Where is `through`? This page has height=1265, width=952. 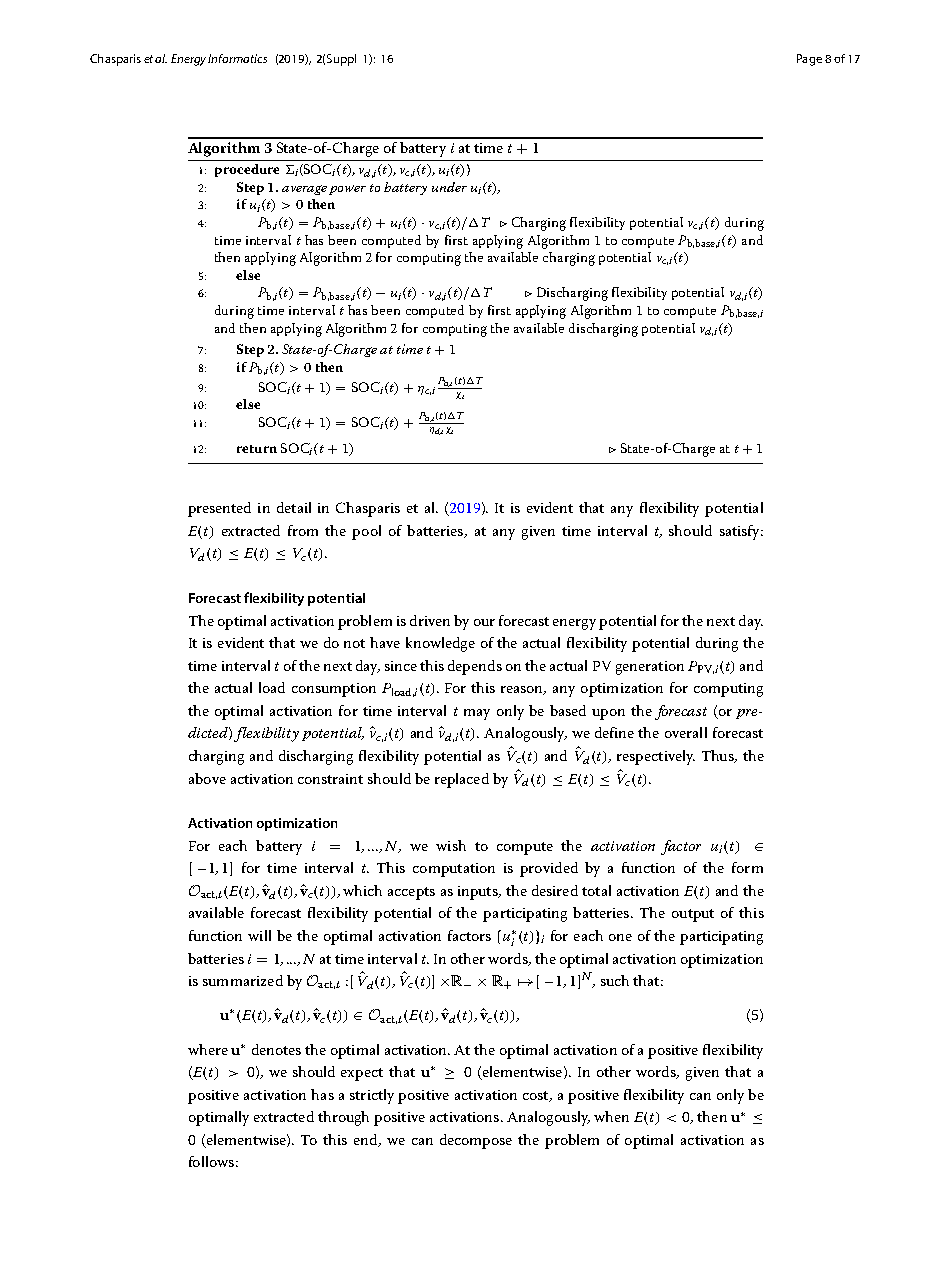 through is located at coordinates (343, 1118).
